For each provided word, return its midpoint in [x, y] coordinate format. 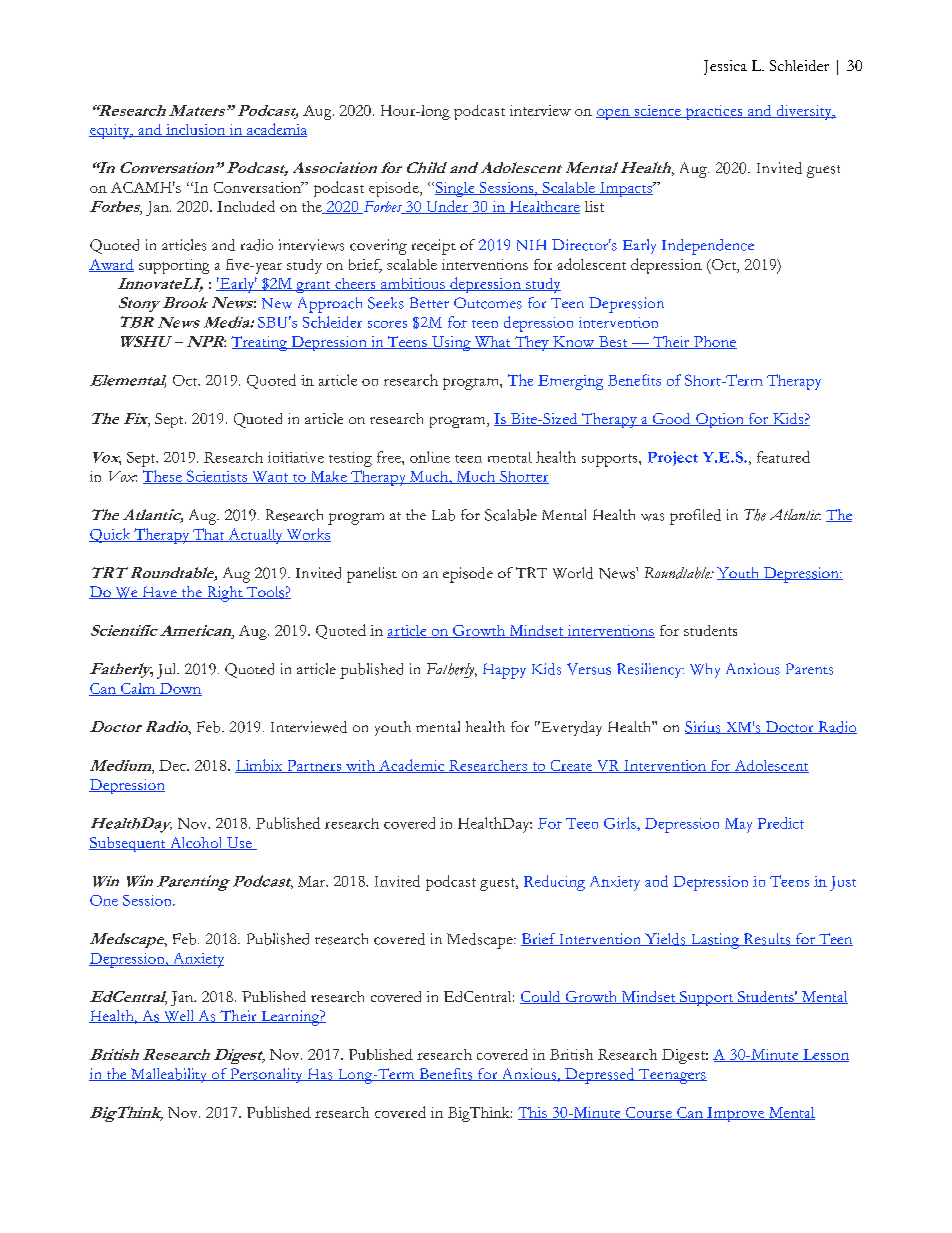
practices [714, 112]
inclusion [196, 130]
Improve [736, 1114]
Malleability [169, 1075]
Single [456, 189]
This [533, 1113]
